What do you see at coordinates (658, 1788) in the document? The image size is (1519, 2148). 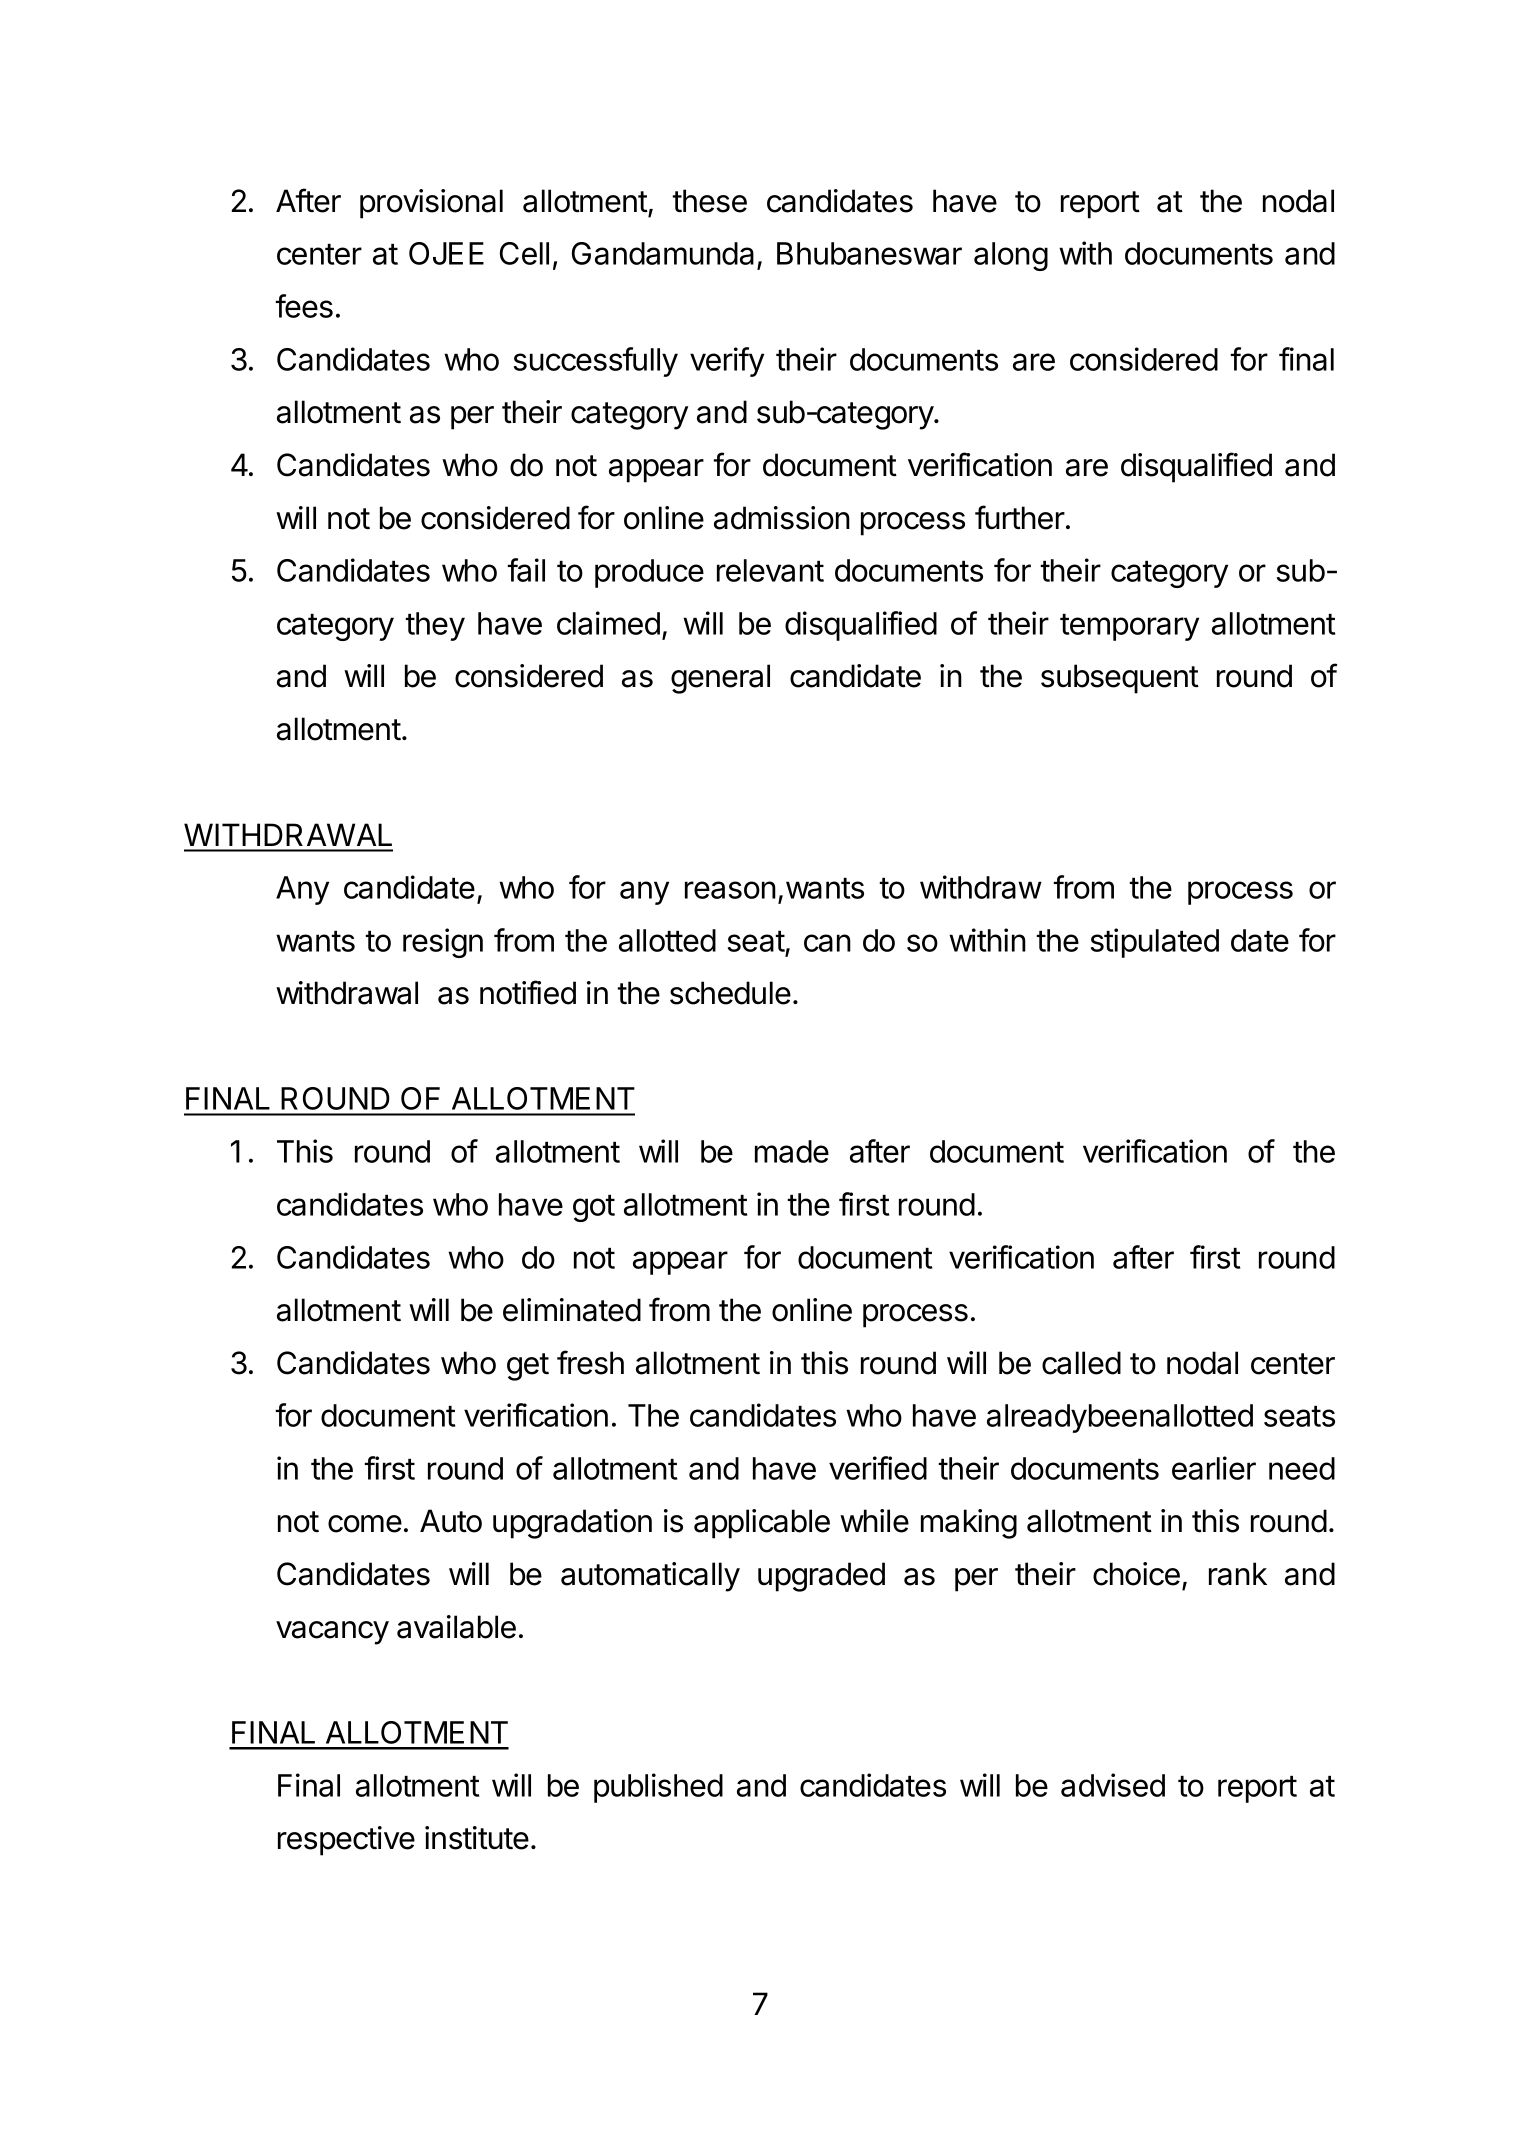 I see `published` at bounding box center [658, 1788].
